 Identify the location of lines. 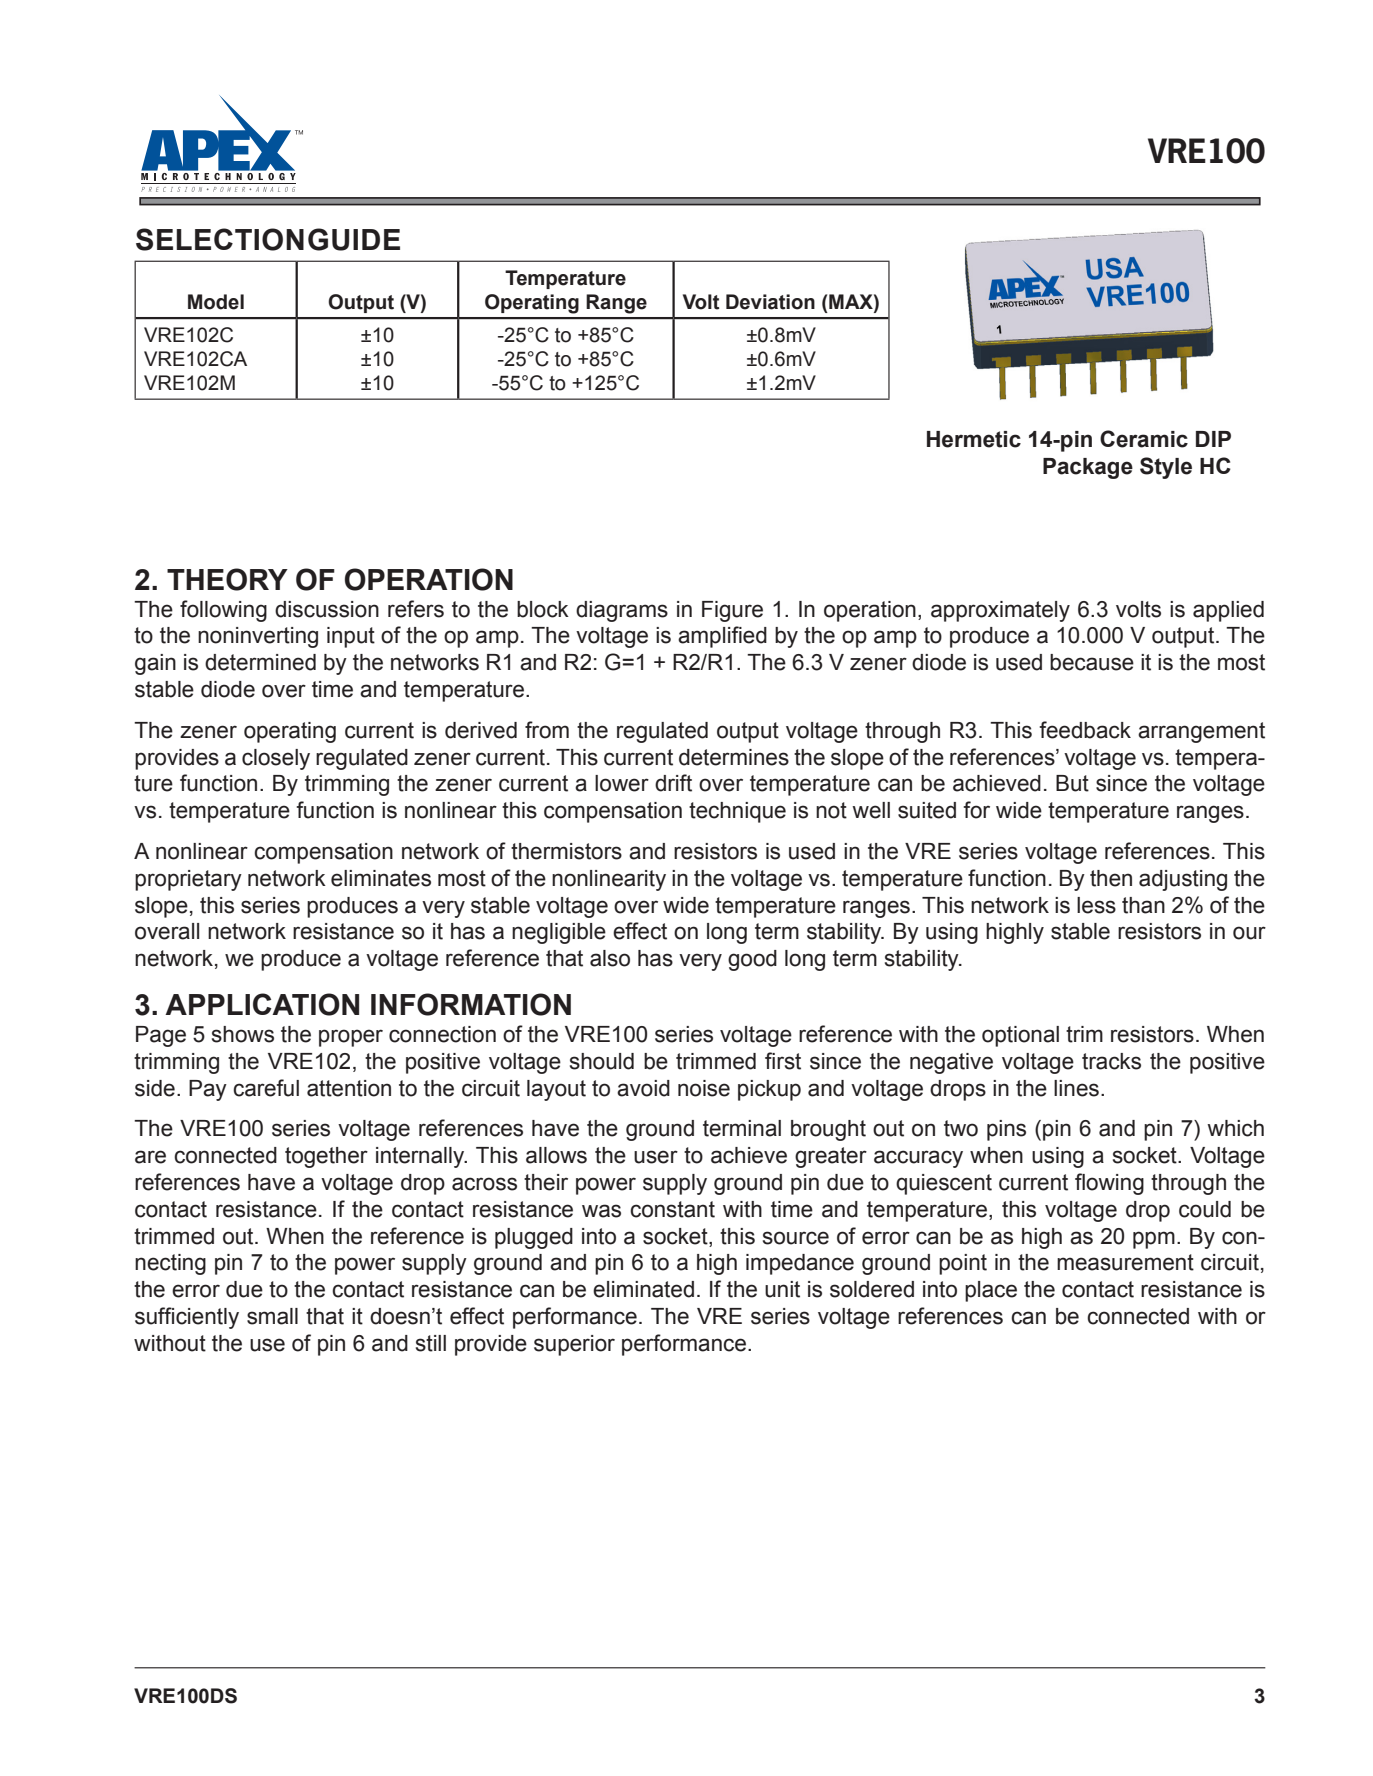
(1076, 1088).
